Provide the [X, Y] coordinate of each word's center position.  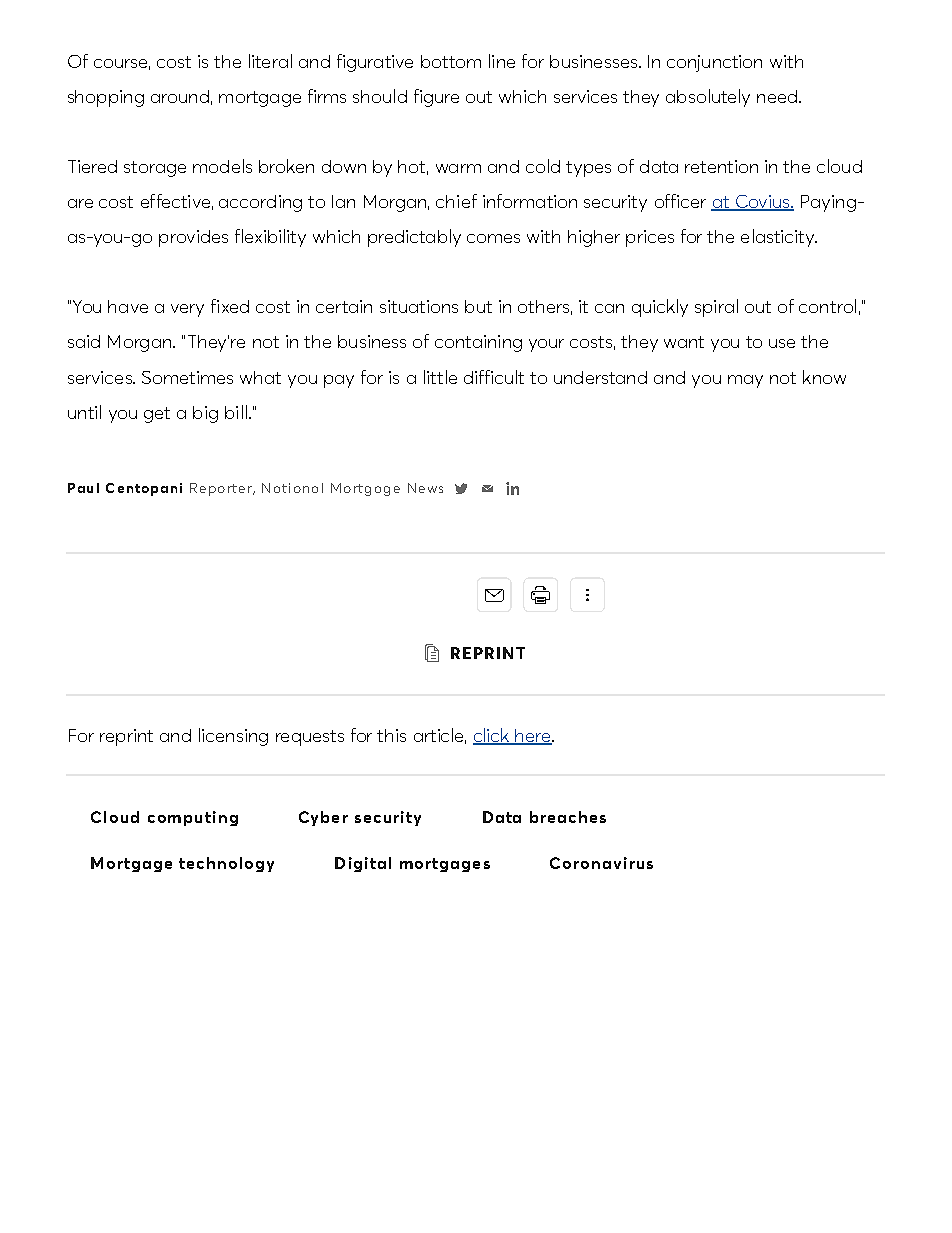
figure [436, 98]
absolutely [708, 98]
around [180, 96]
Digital [363, 864]
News [425, 488]
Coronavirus [601, 863]
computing [193, 818]
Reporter [222, 489]
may [745, 381]
